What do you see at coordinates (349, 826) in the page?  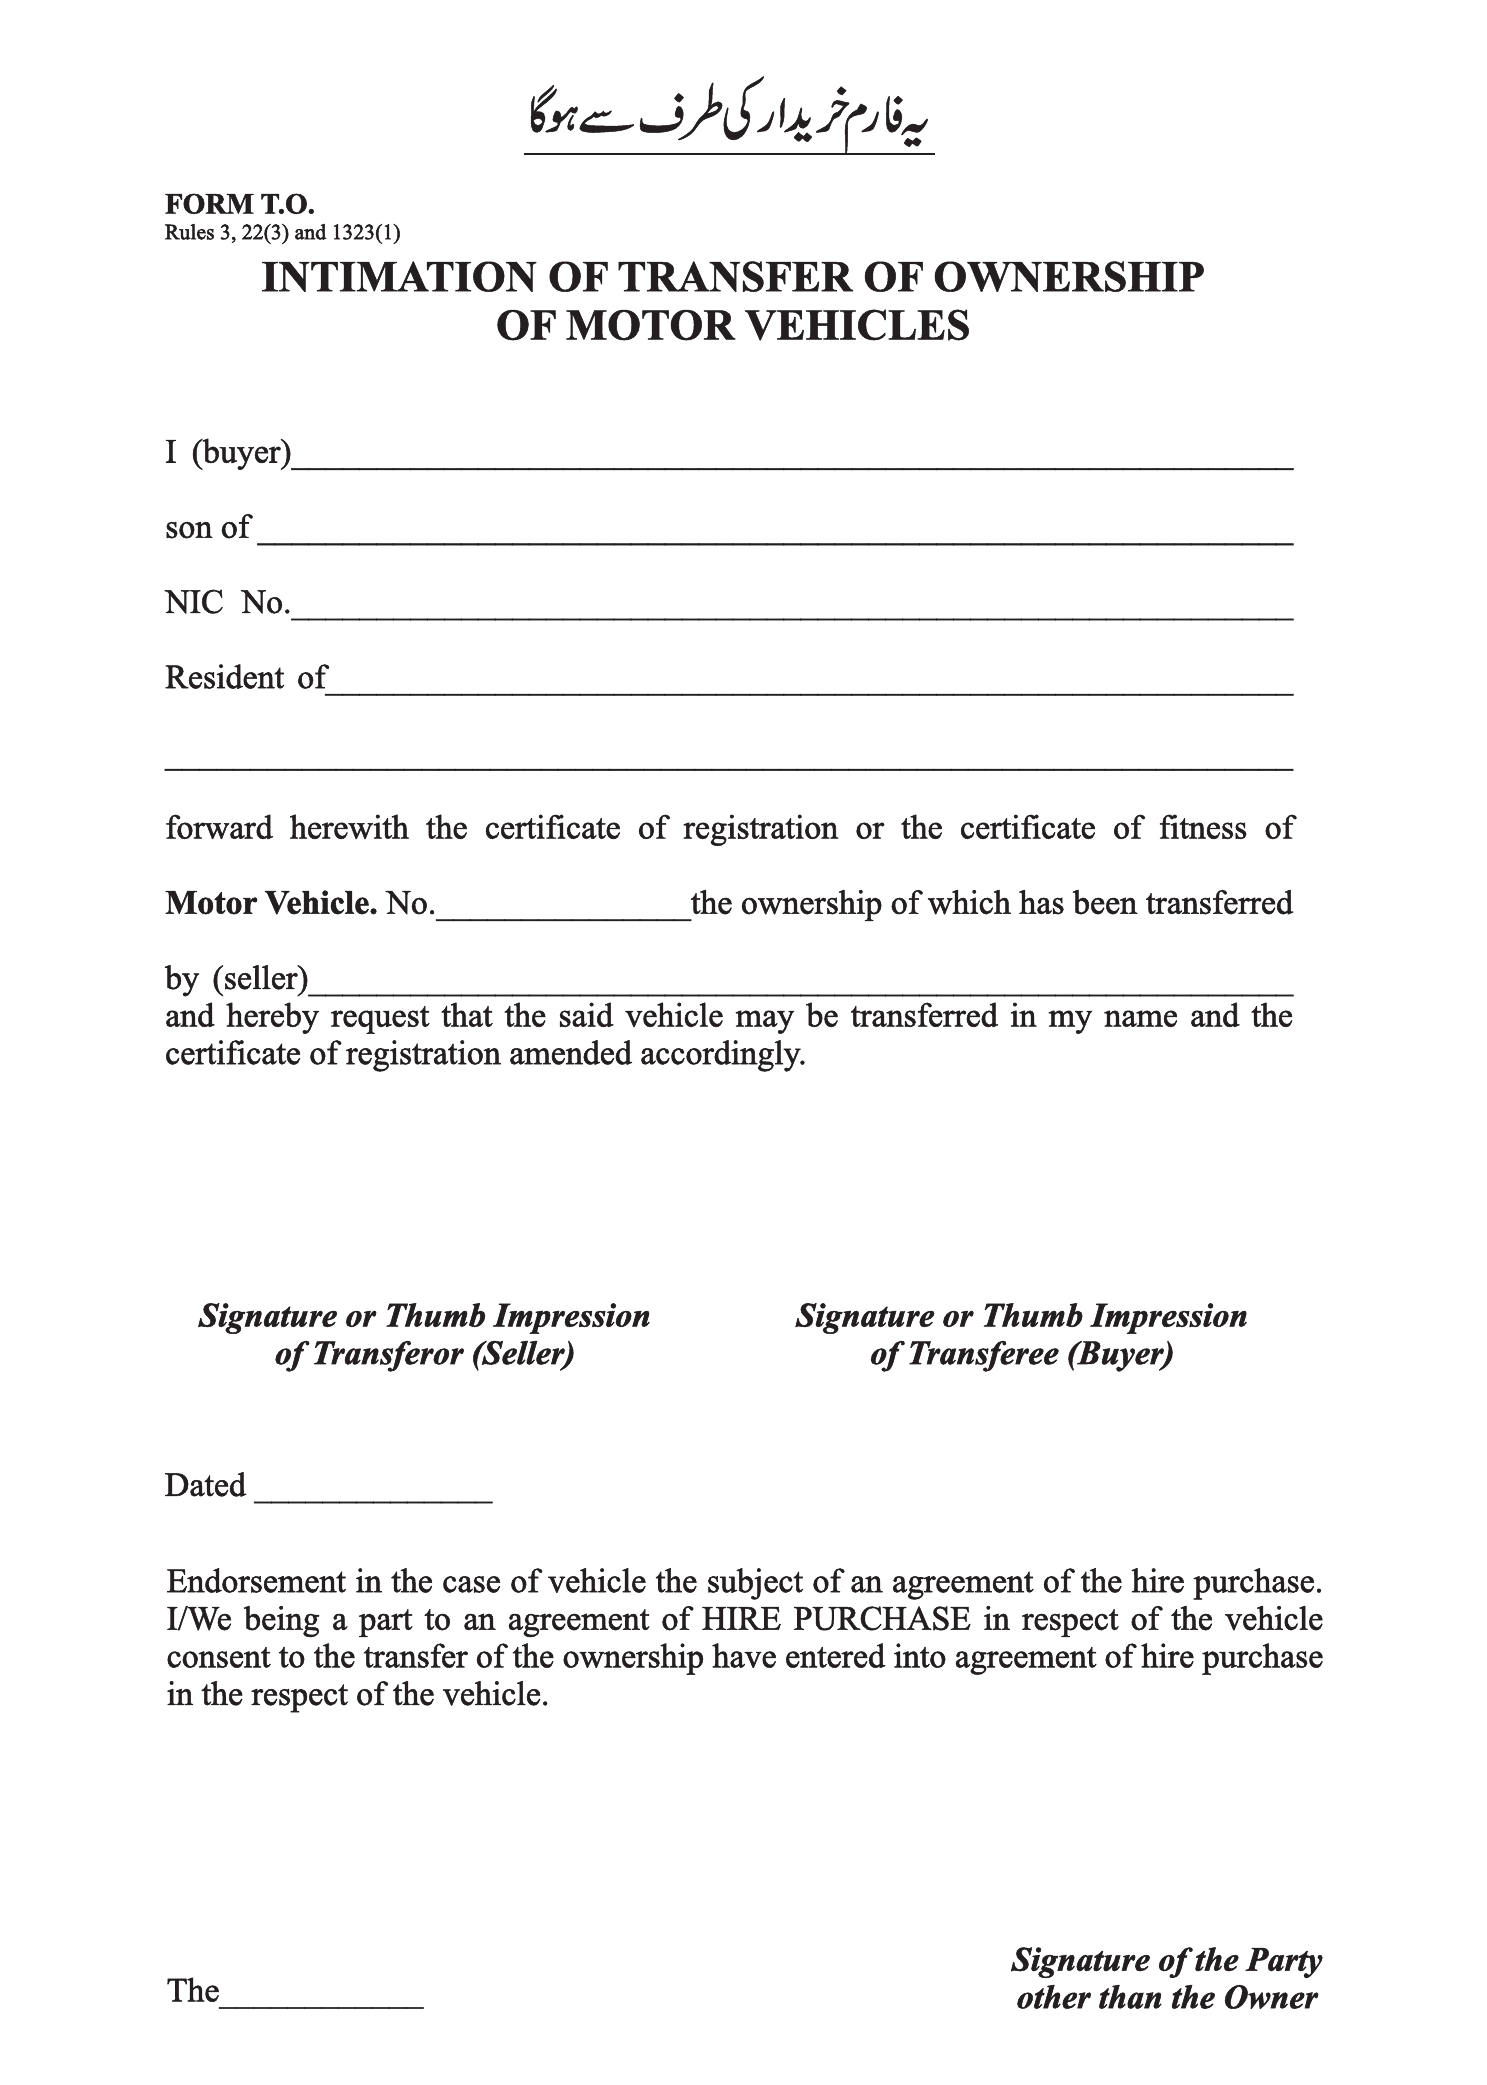 I see `herewith` at bounding box center [349, 826].
